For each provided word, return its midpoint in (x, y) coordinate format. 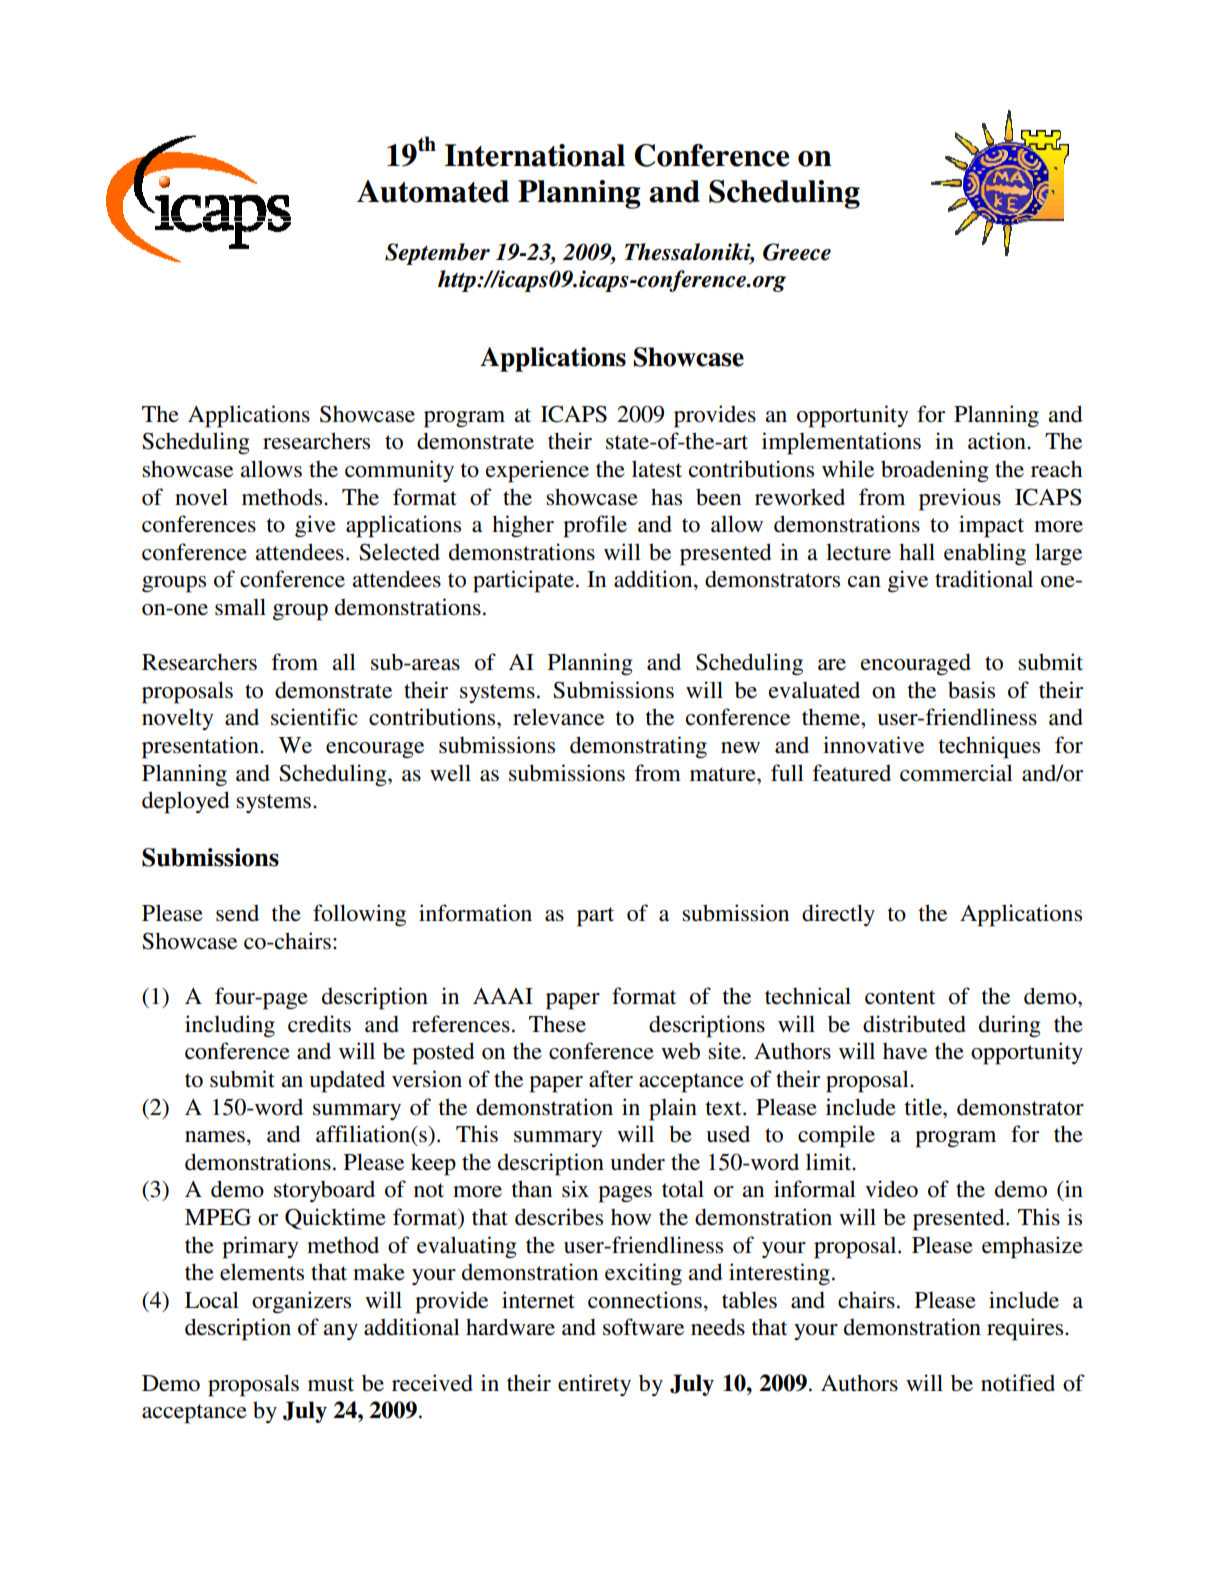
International (535, 155)
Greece (797, 252)
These (557, 1024)
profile (595, 526)
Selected (399, 552)
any (340, 1332)
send (237, 913)
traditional (984, 579)
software (643, 1327)
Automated (433, 191)
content (900, 997)
